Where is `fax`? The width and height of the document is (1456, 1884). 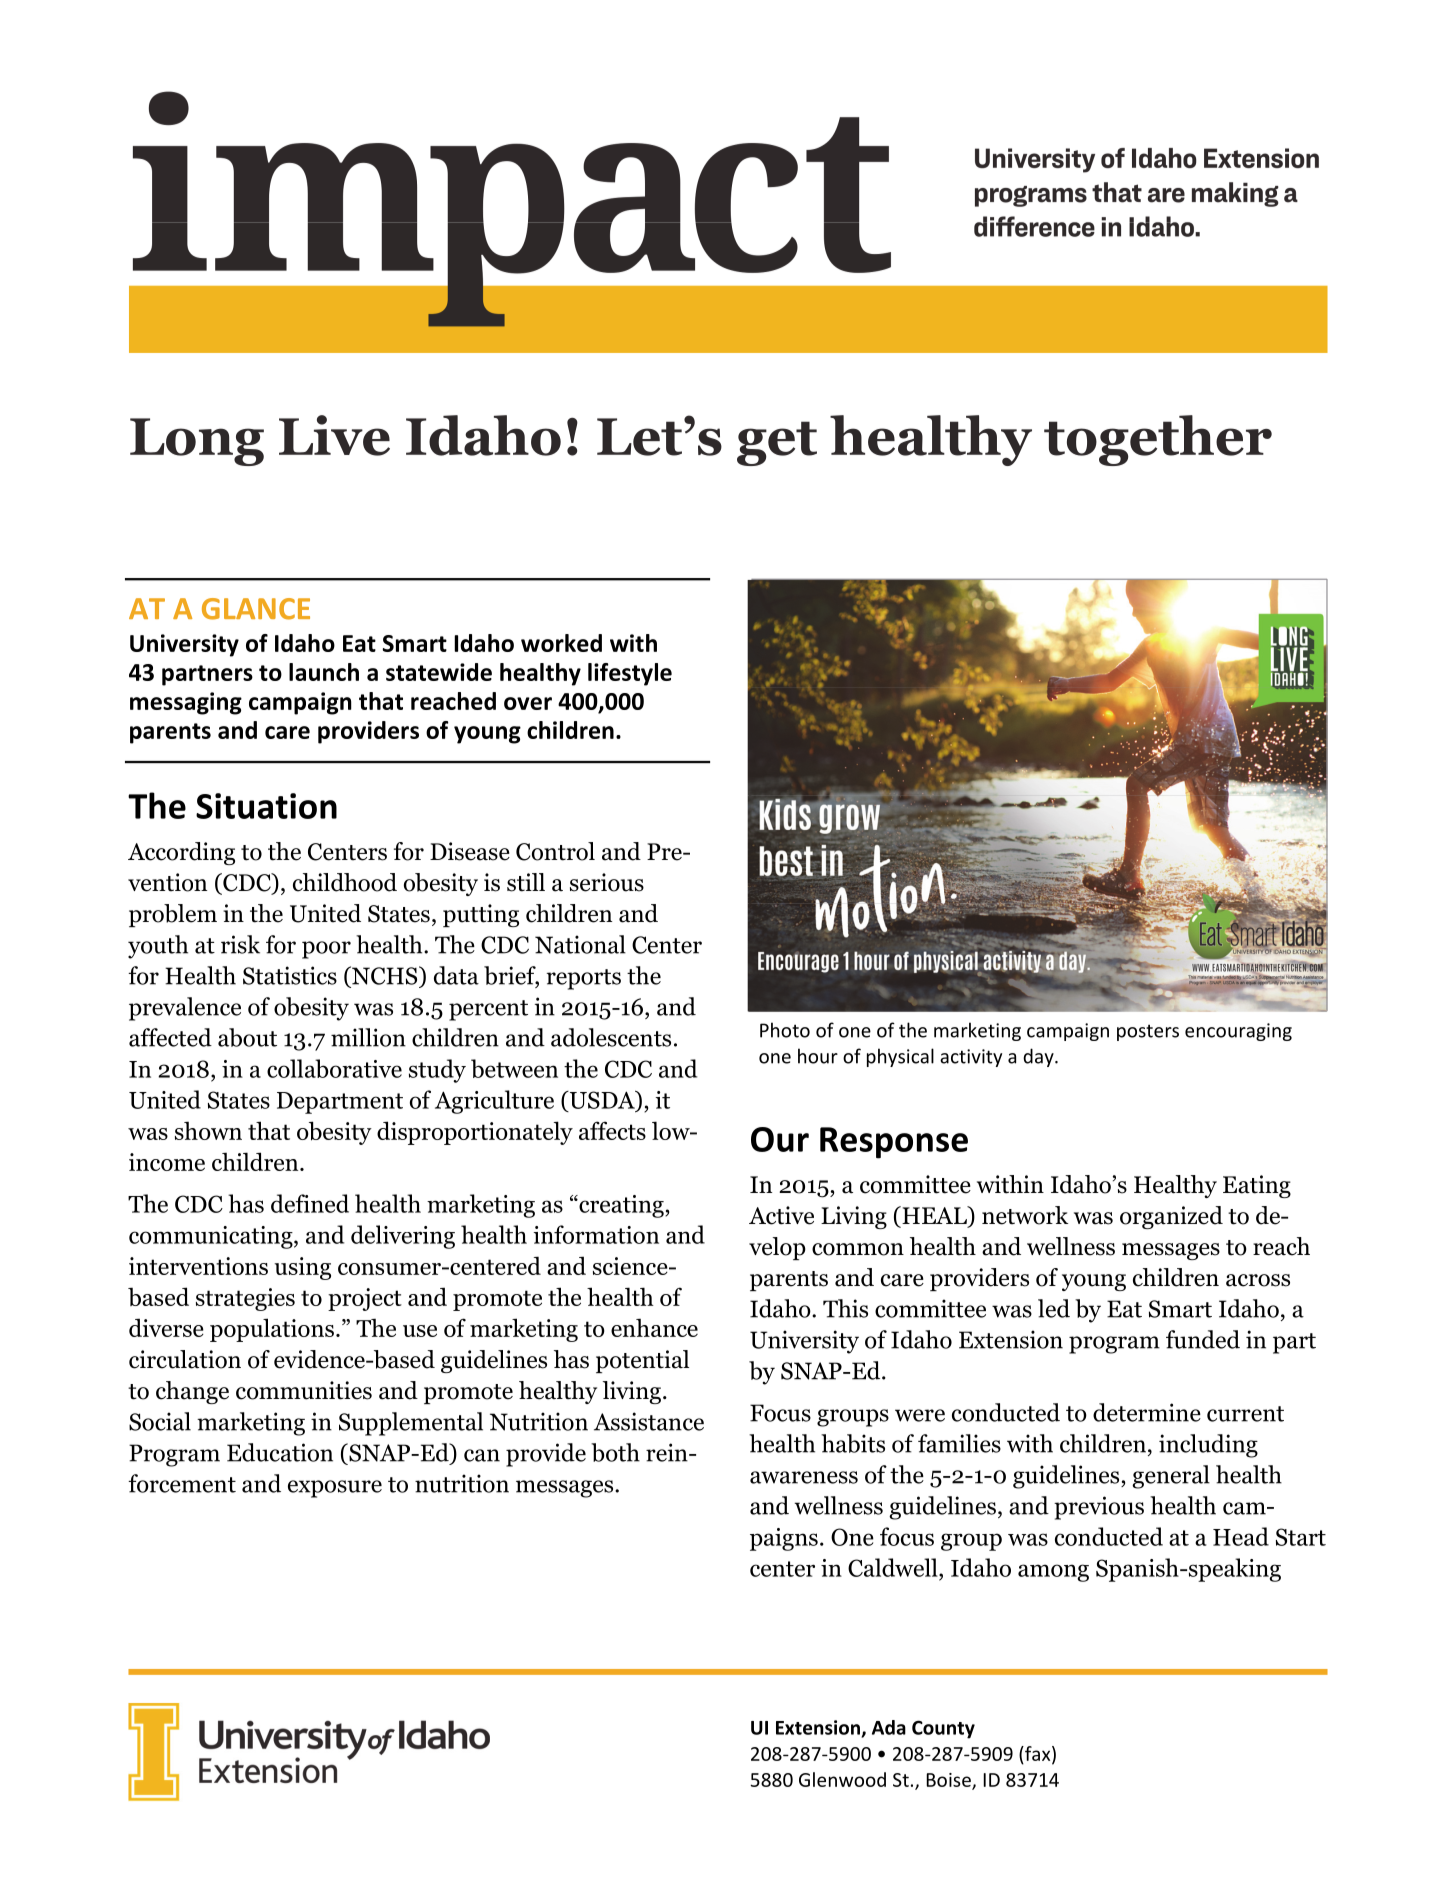 fax is located at coordinates (1038, 1754).
